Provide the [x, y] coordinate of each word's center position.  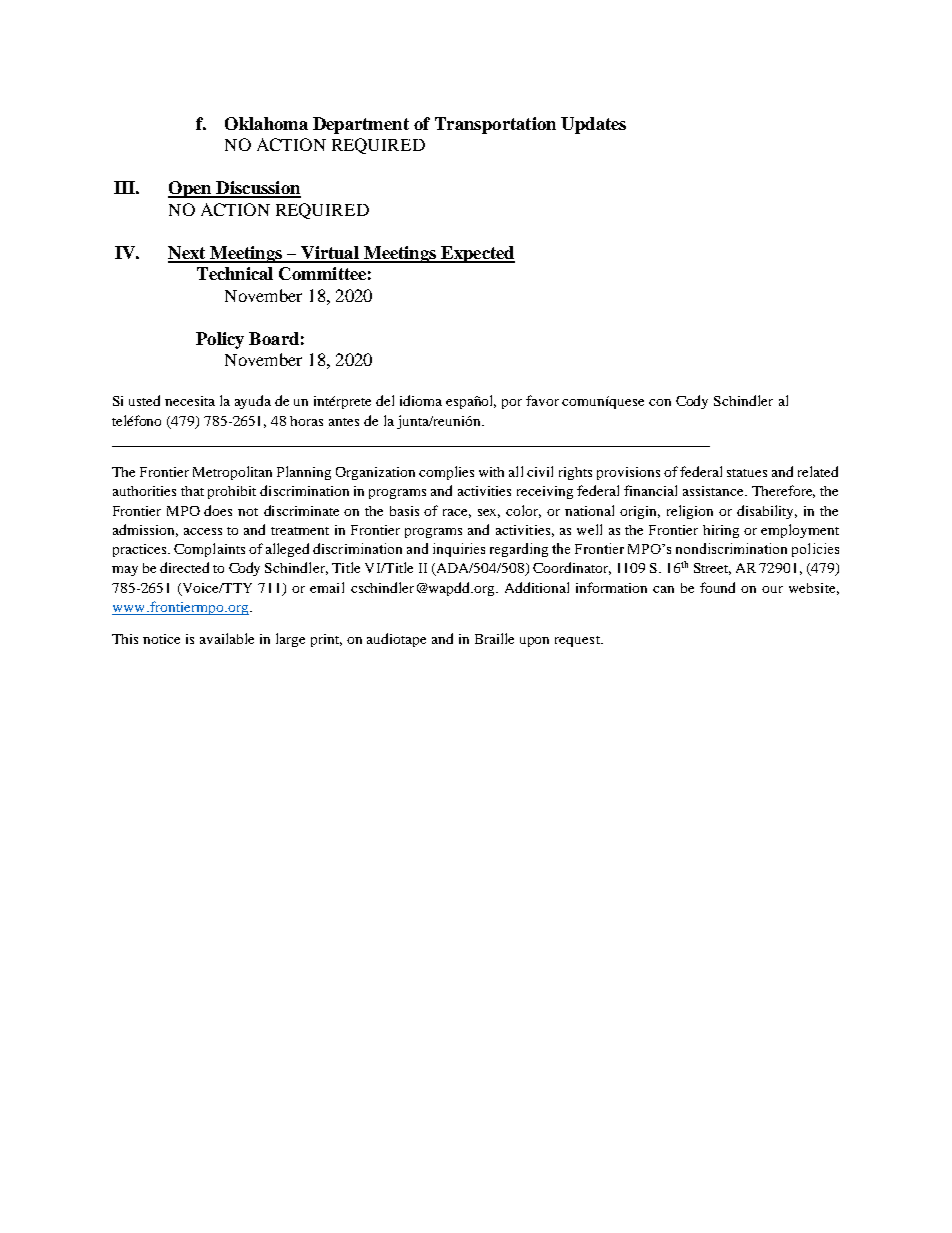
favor [542, 400]
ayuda [253, 402]
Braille [494, 638]
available [227, 638]
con [660, 402]
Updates [593, 125]
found [717, 587]
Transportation [495, 125]
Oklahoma [266, 123]
